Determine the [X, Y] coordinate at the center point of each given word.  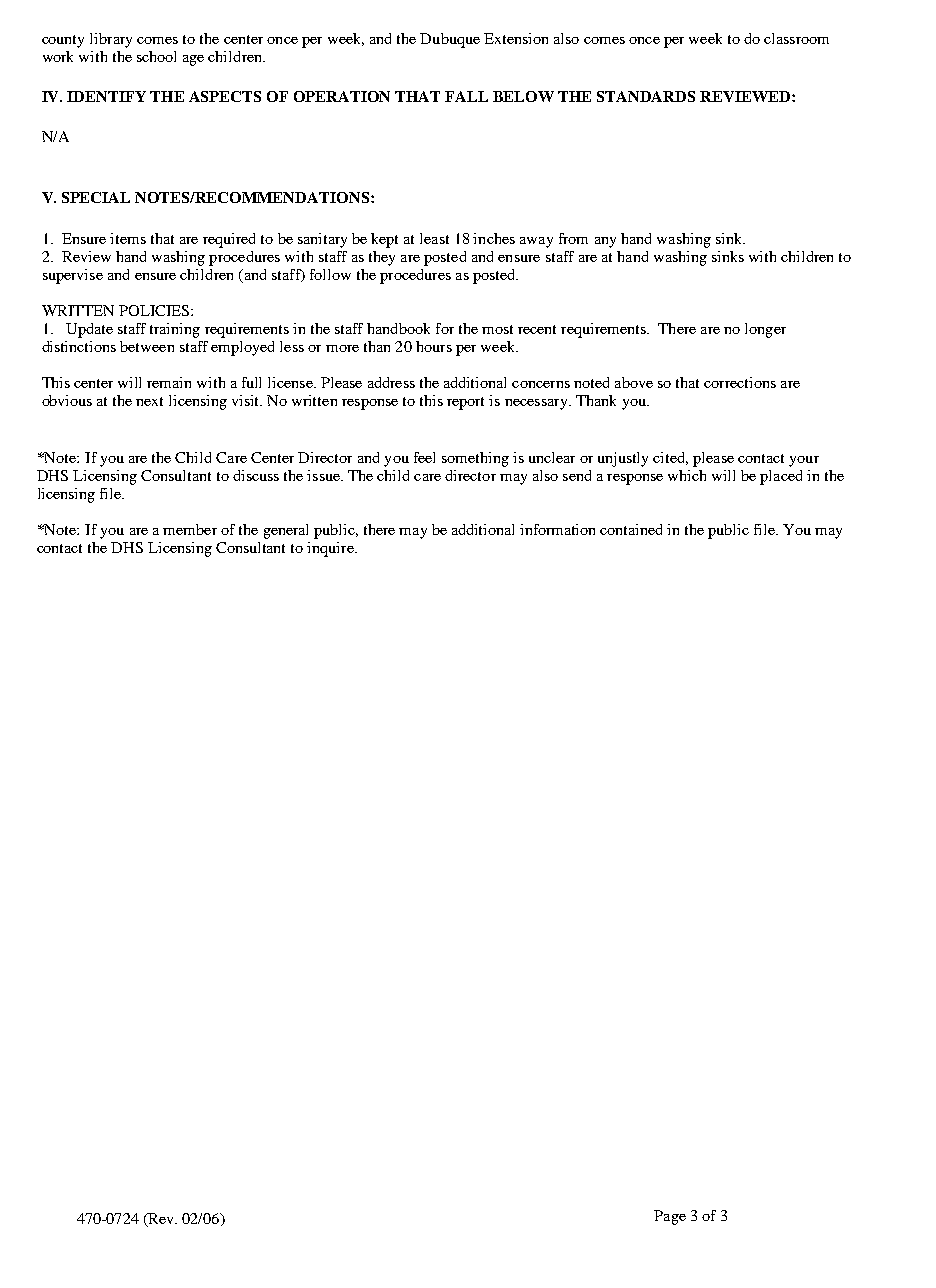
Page [670, 1217]
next [149, 401]
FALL [466, 96]
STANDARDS [646, 96]
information [557, 529]
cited [670, 458]
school [156, 56]
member [190, 529]
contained [631, 529]
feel [424, 457]
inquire [331, 549]
